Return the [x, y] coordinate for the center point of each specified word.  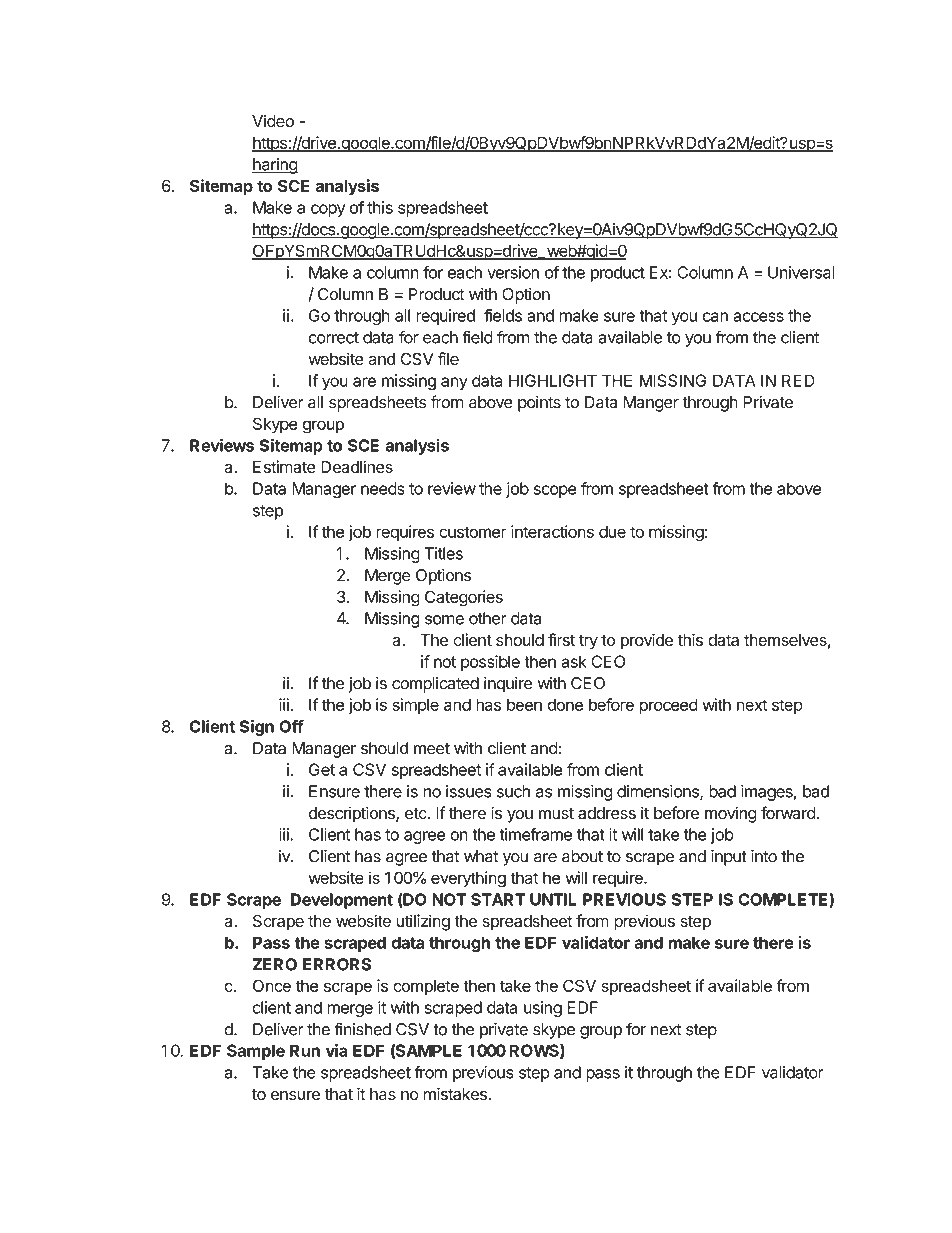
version [513, 272]
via [337, 1050]
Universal [801, 272]
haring [275, 166]
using [543, 1009]
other [488, 618]
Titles [443, 553]
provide [647, 641]
